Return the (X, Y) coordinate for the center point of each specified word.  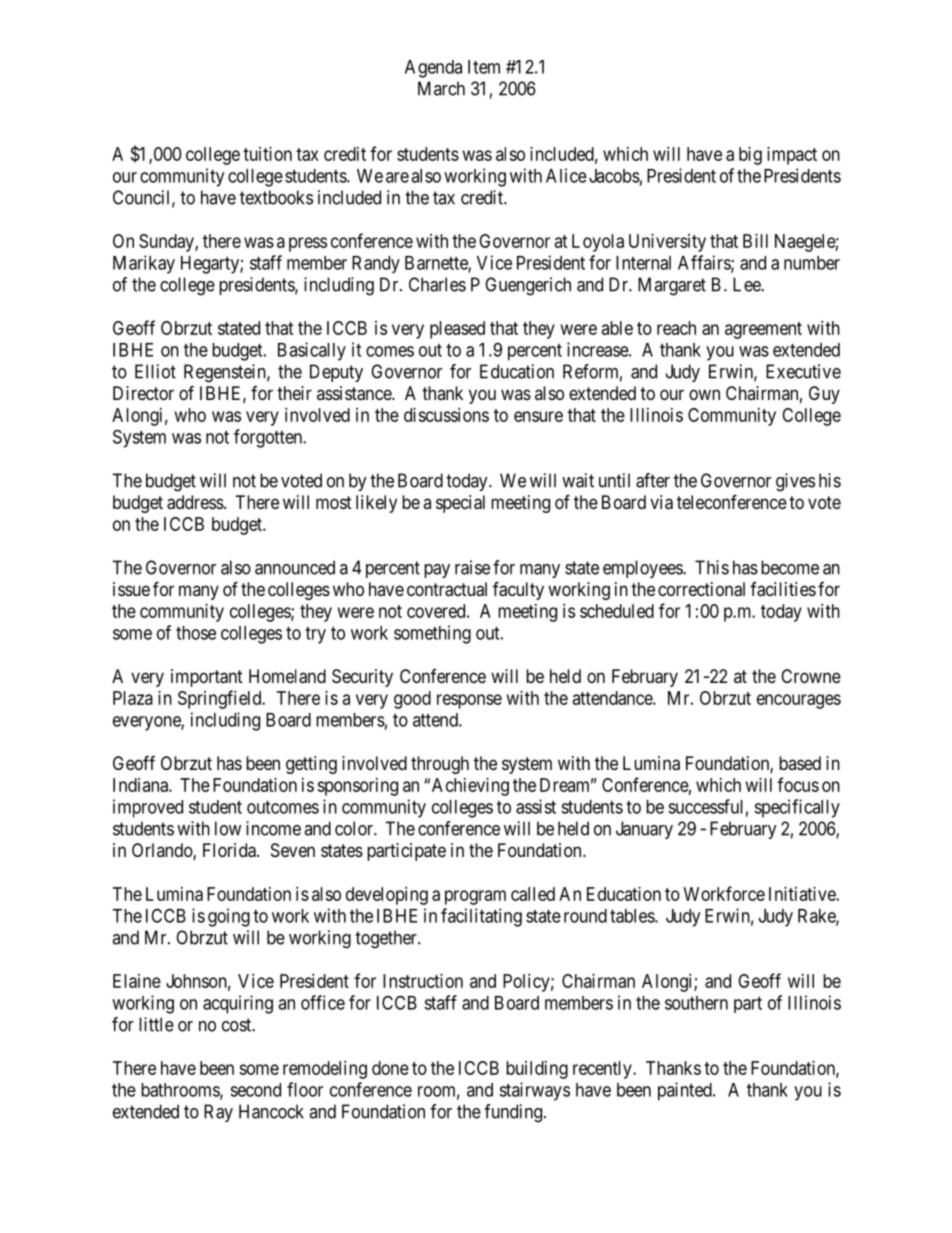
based (800, 763)
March (441, 88)
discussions (446, 415)
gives (795, 482)
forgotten (269, 438)
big (750, 156)
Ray (218, 1113)
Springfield (221, 699)
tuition (267, 154)
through (440, 765)
